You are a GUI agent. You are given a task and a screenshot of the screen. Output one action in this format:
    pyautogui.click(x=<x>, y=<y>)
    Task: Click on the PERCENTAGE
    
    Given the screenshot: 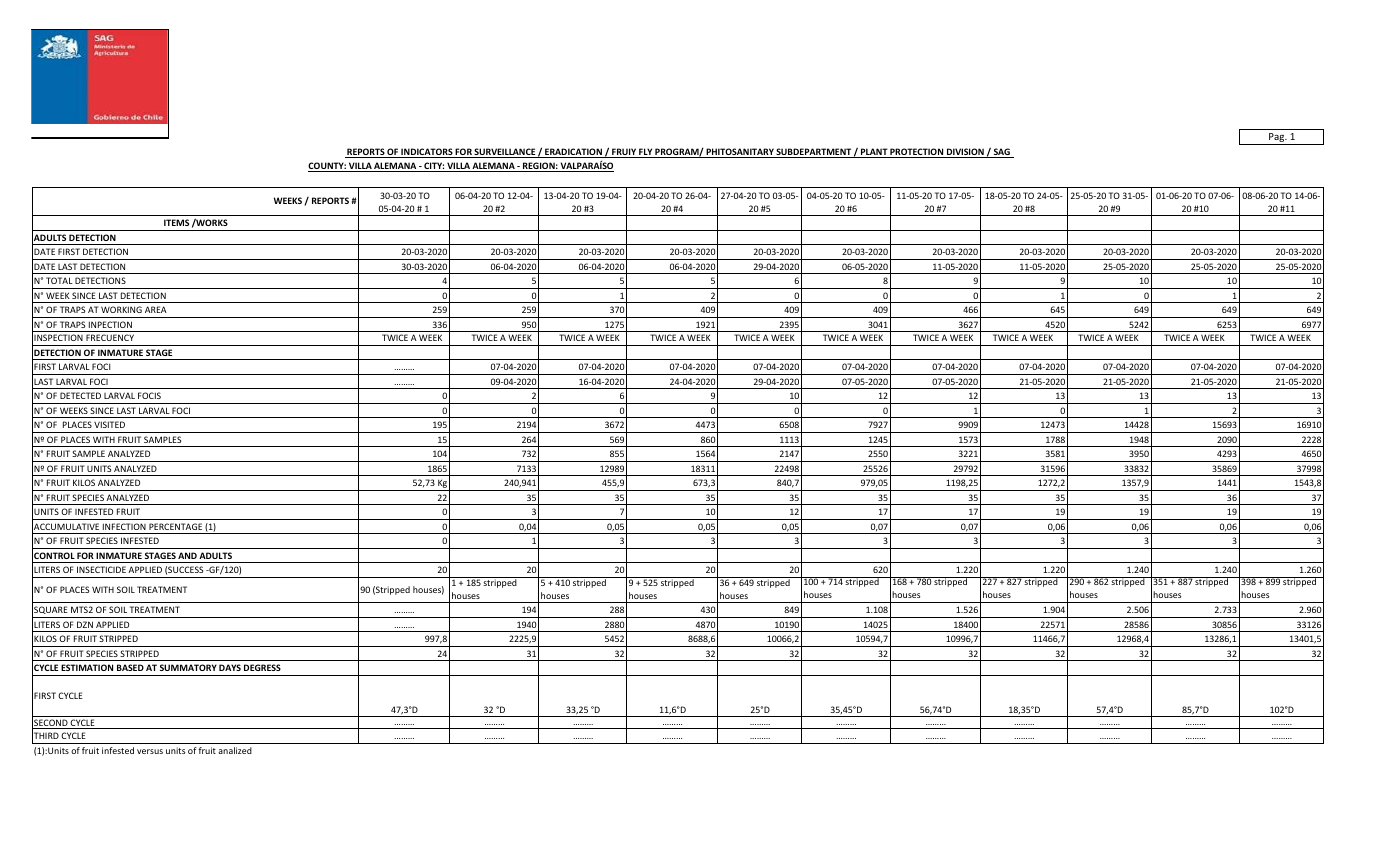 What is the action you would take?
    pyautogui.click(x=175, y=526)
